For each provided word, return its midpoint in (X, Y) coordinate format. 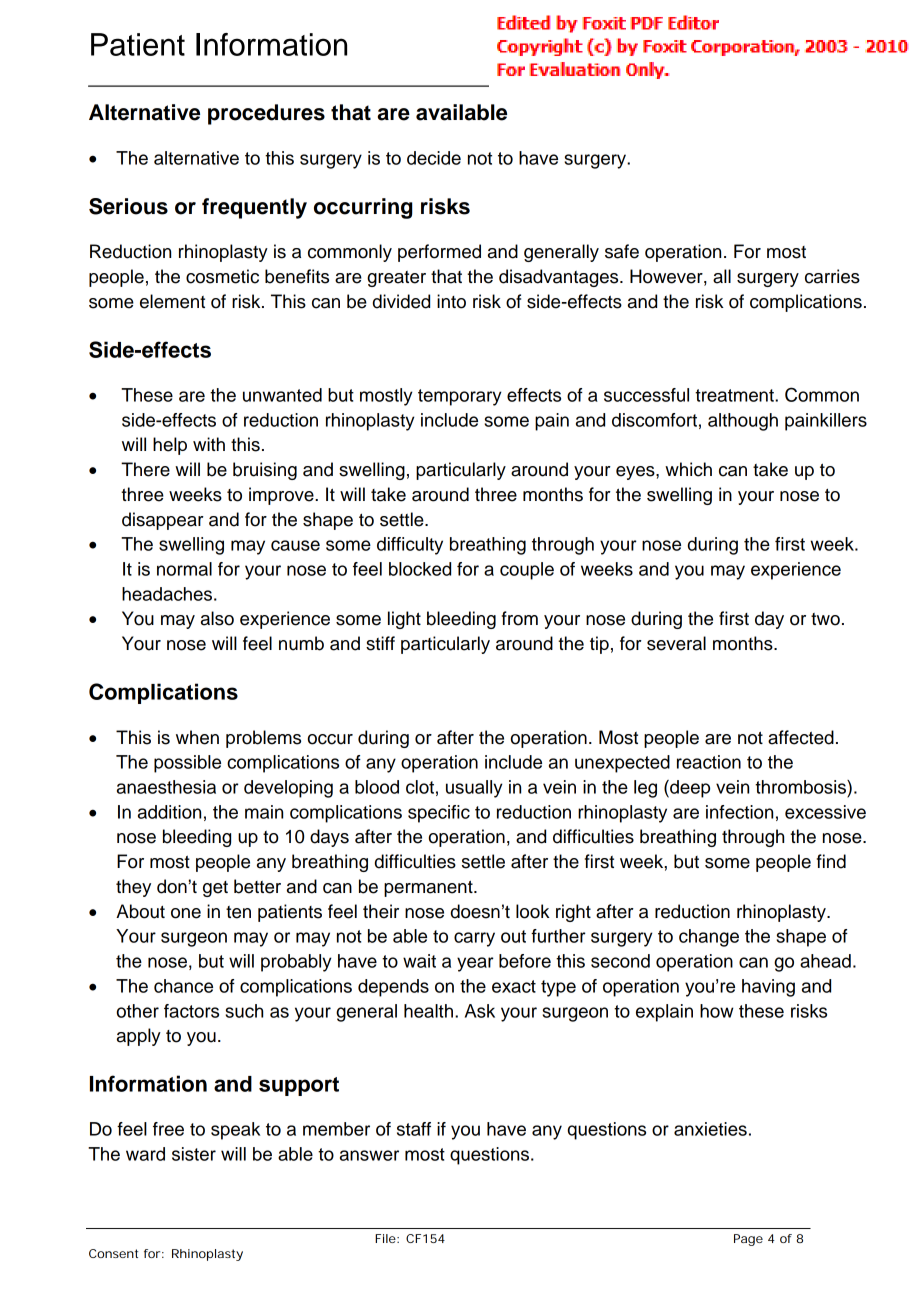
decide (434, 158)
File (386, 1238)
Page (748, 1240)
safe (622, 251)
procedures (266, 114)
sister (194, 1154)
